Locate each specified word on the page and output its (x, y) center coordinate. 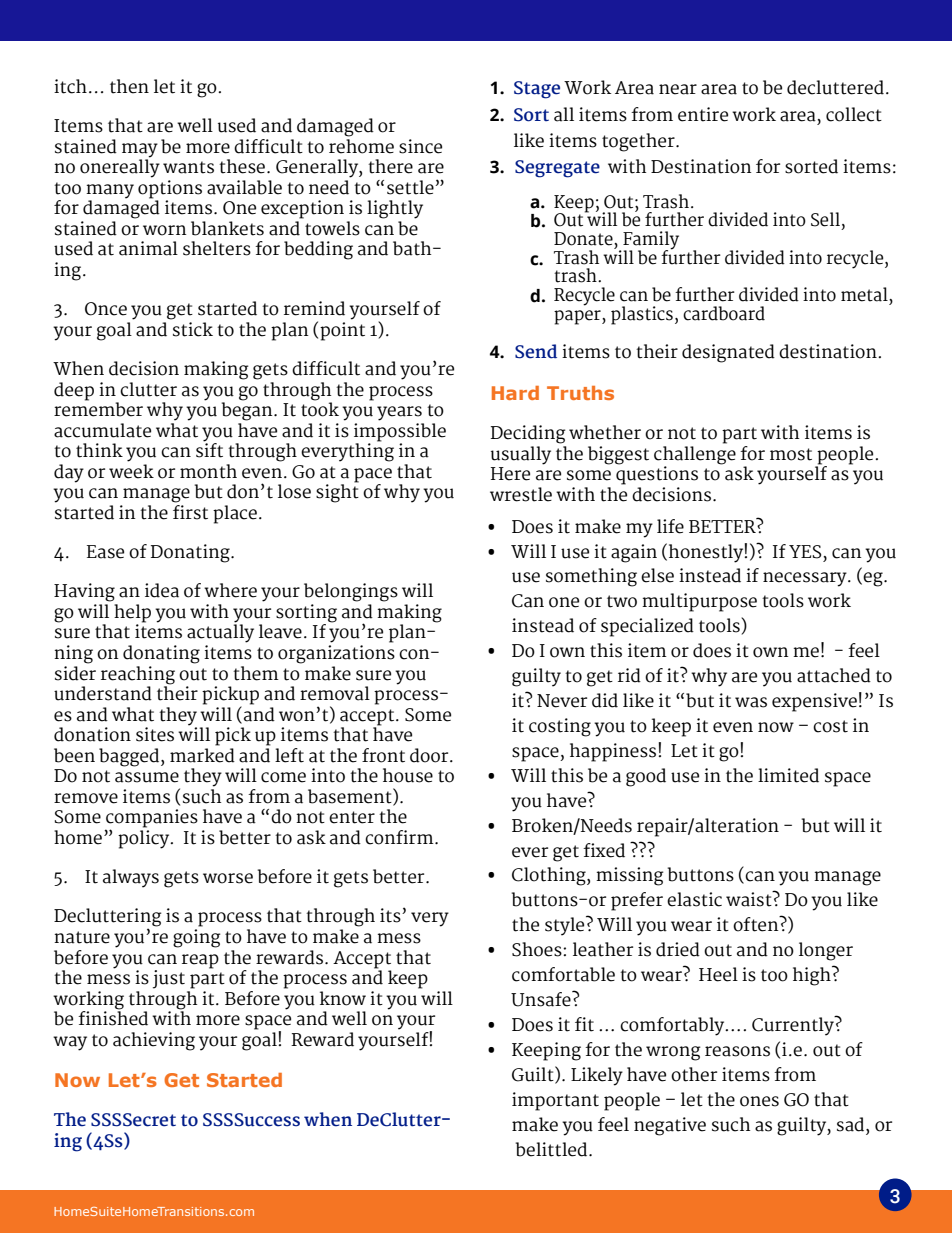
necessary (806, 579)
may (140, 150)
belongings (351, 592)
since (420, 146)
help (132, 614)
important (555, 1101)
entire (703, 114)
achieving (154, 1041)
